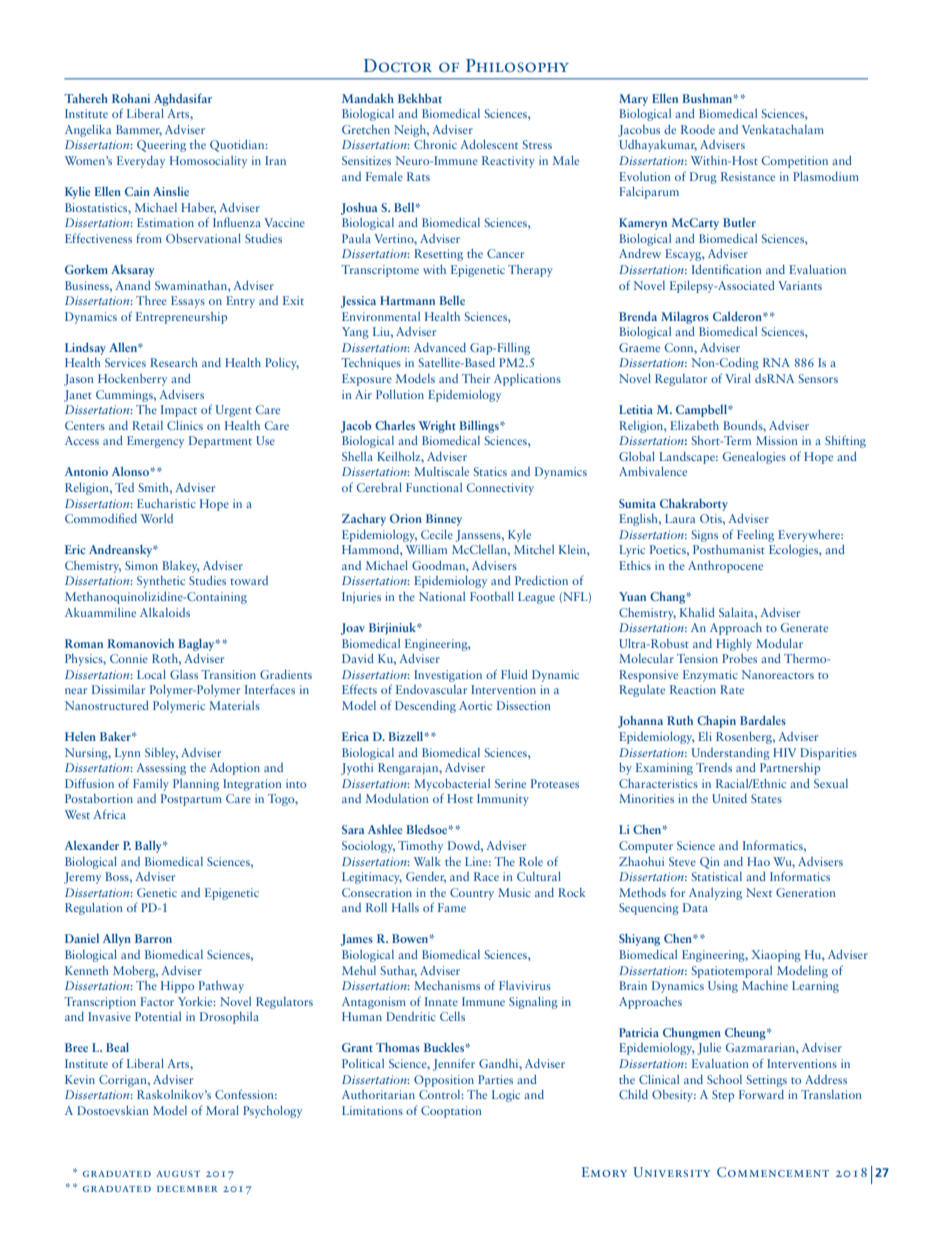 This page has width=952, height=1233. Describe the element at coordinates (444, 1081) in the page. I see `Opposition` at that location.
